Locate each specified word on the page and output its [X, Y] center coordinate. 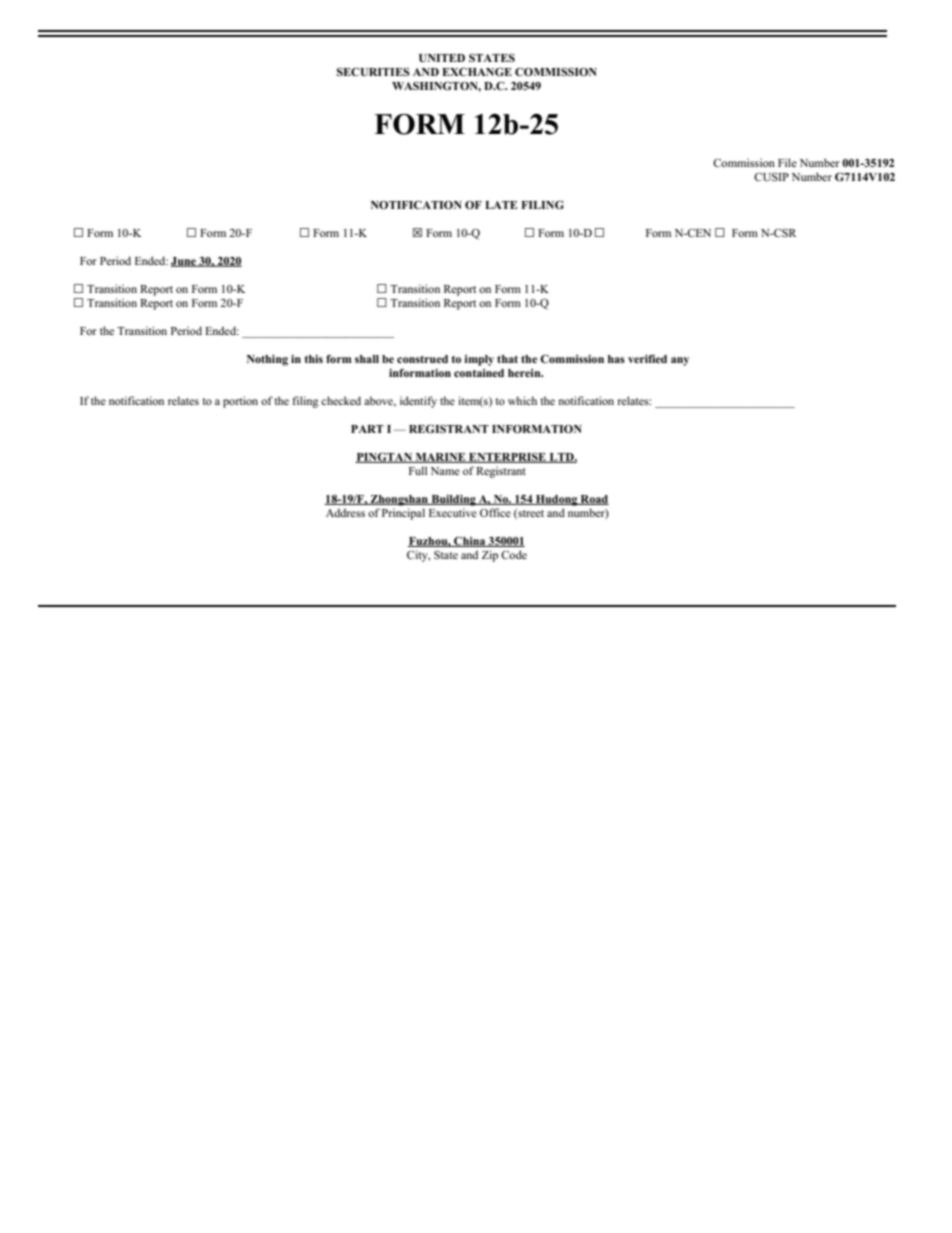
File [787, 162]
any [680, 361]
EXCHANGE [477, 71]
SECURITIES [373, 72]
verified [647, 358]
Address [345, 512]
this [313, 359]
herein [525, 373]
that [507, 359]
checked [341, 400]
